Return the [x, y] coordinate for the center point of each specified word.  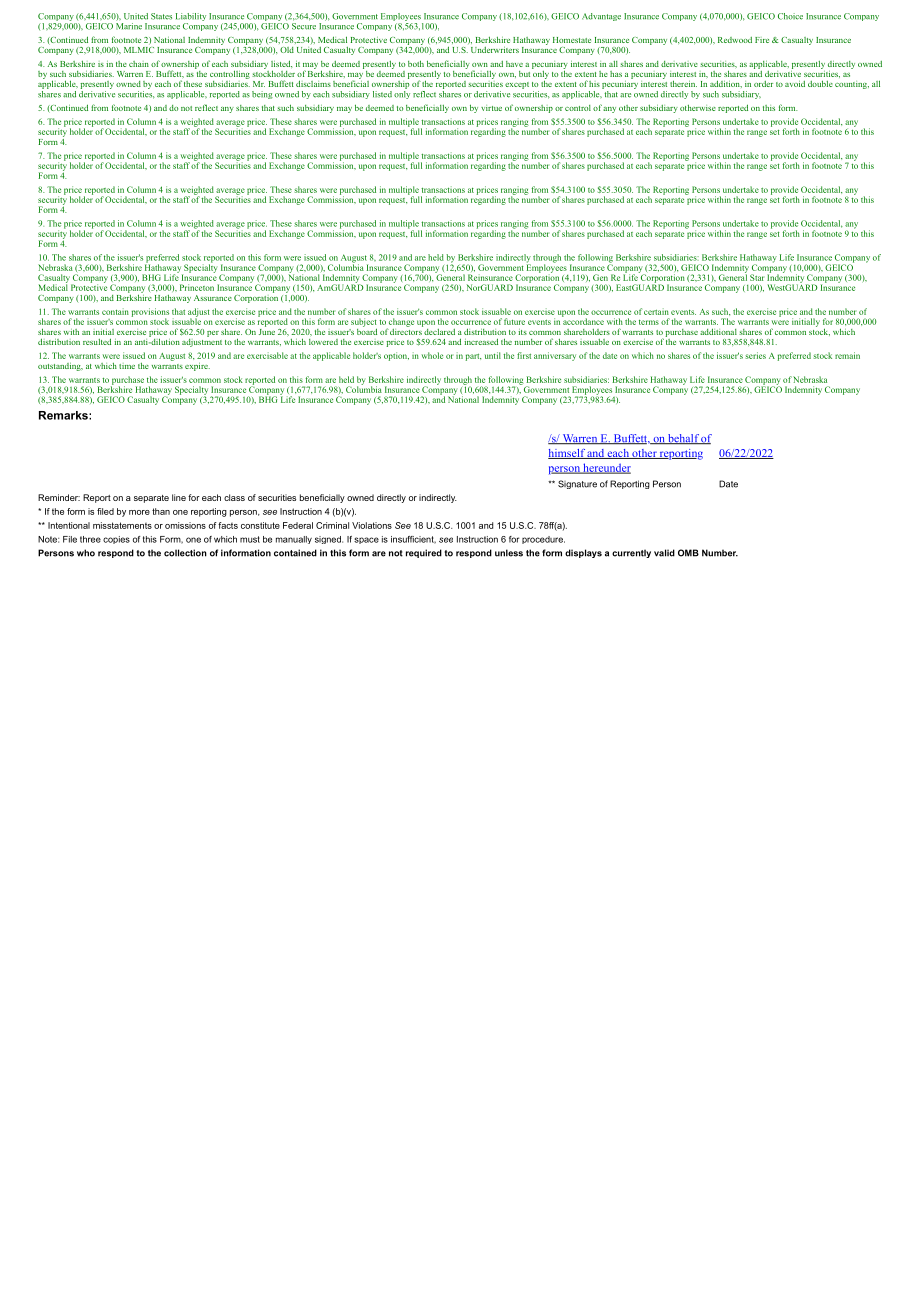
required [424, 553]
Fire [762, 40]
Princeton [197, 287]
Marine [129, 25]
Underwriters [495, 50]
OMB [688, 553]
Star [757, 277]
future [514, 321]
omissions [185, 525]
